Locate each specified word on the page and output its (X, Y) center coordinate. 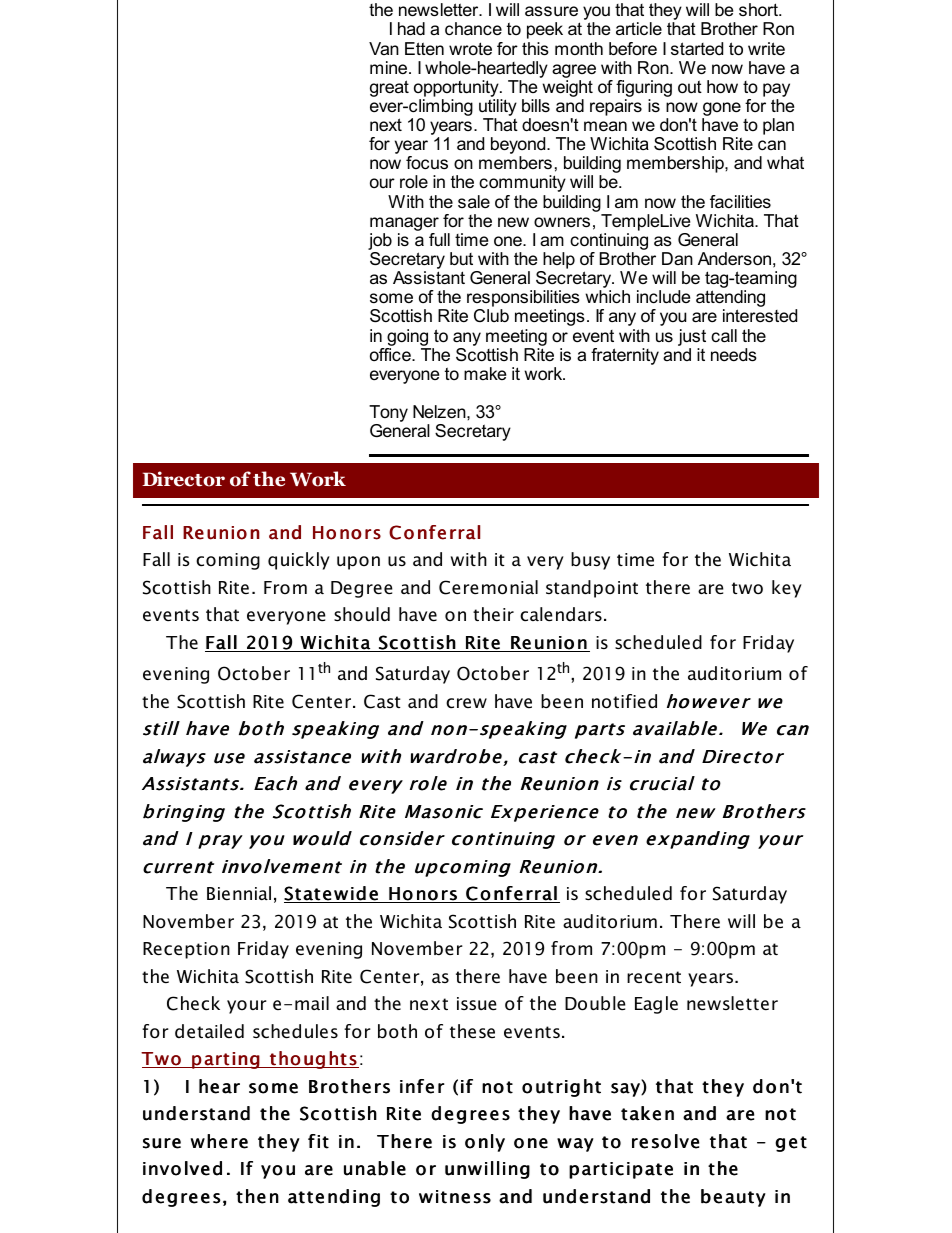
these (472, 1031)
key (787, 589)
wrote (470, 48)
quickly (299, 561)
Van (384, 48)
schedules (295, 1031)
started (697, 48)
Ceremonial (488, 587)
